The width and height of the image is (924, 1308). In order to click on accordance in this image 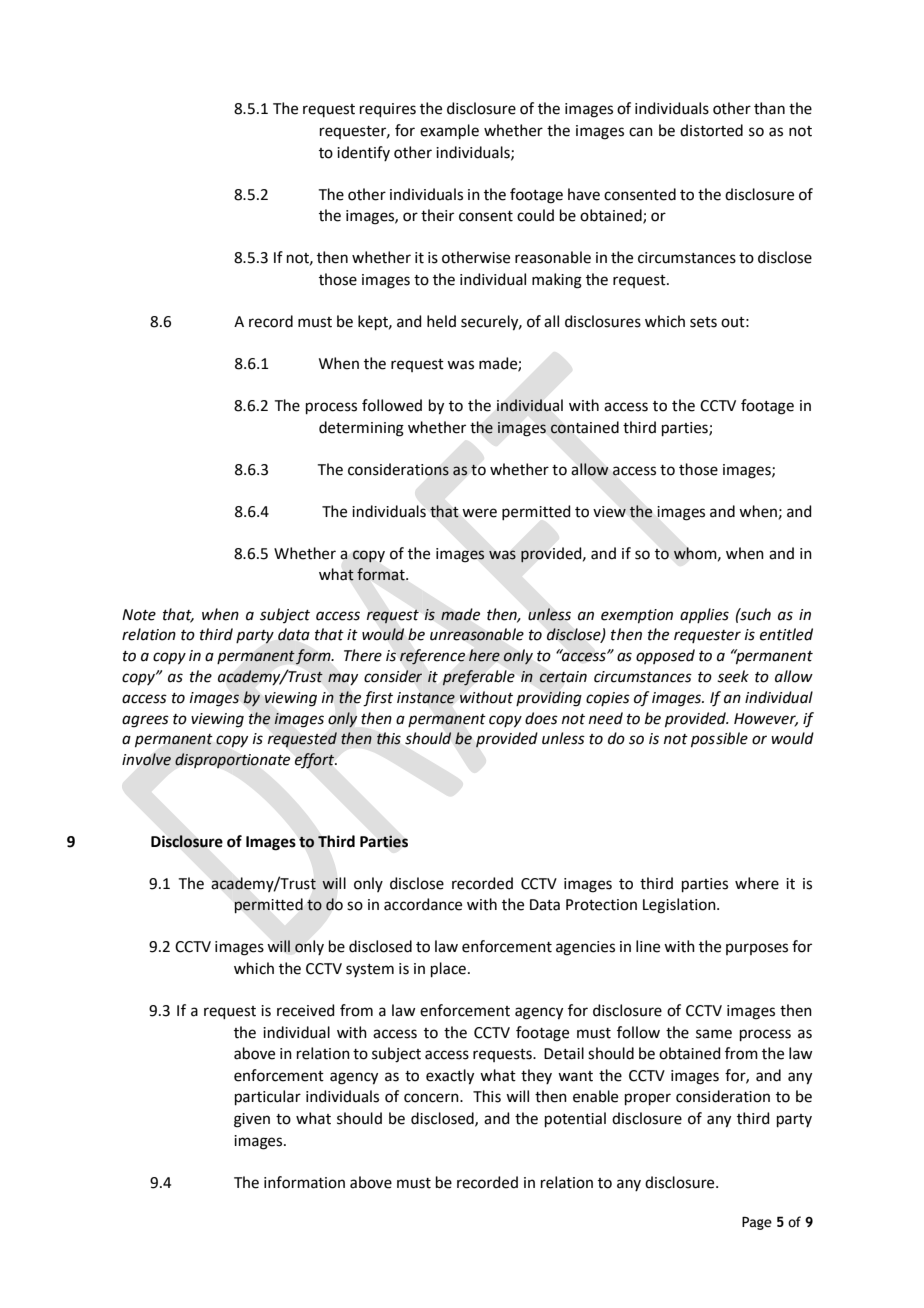, I will do `click(423, 904)`.
